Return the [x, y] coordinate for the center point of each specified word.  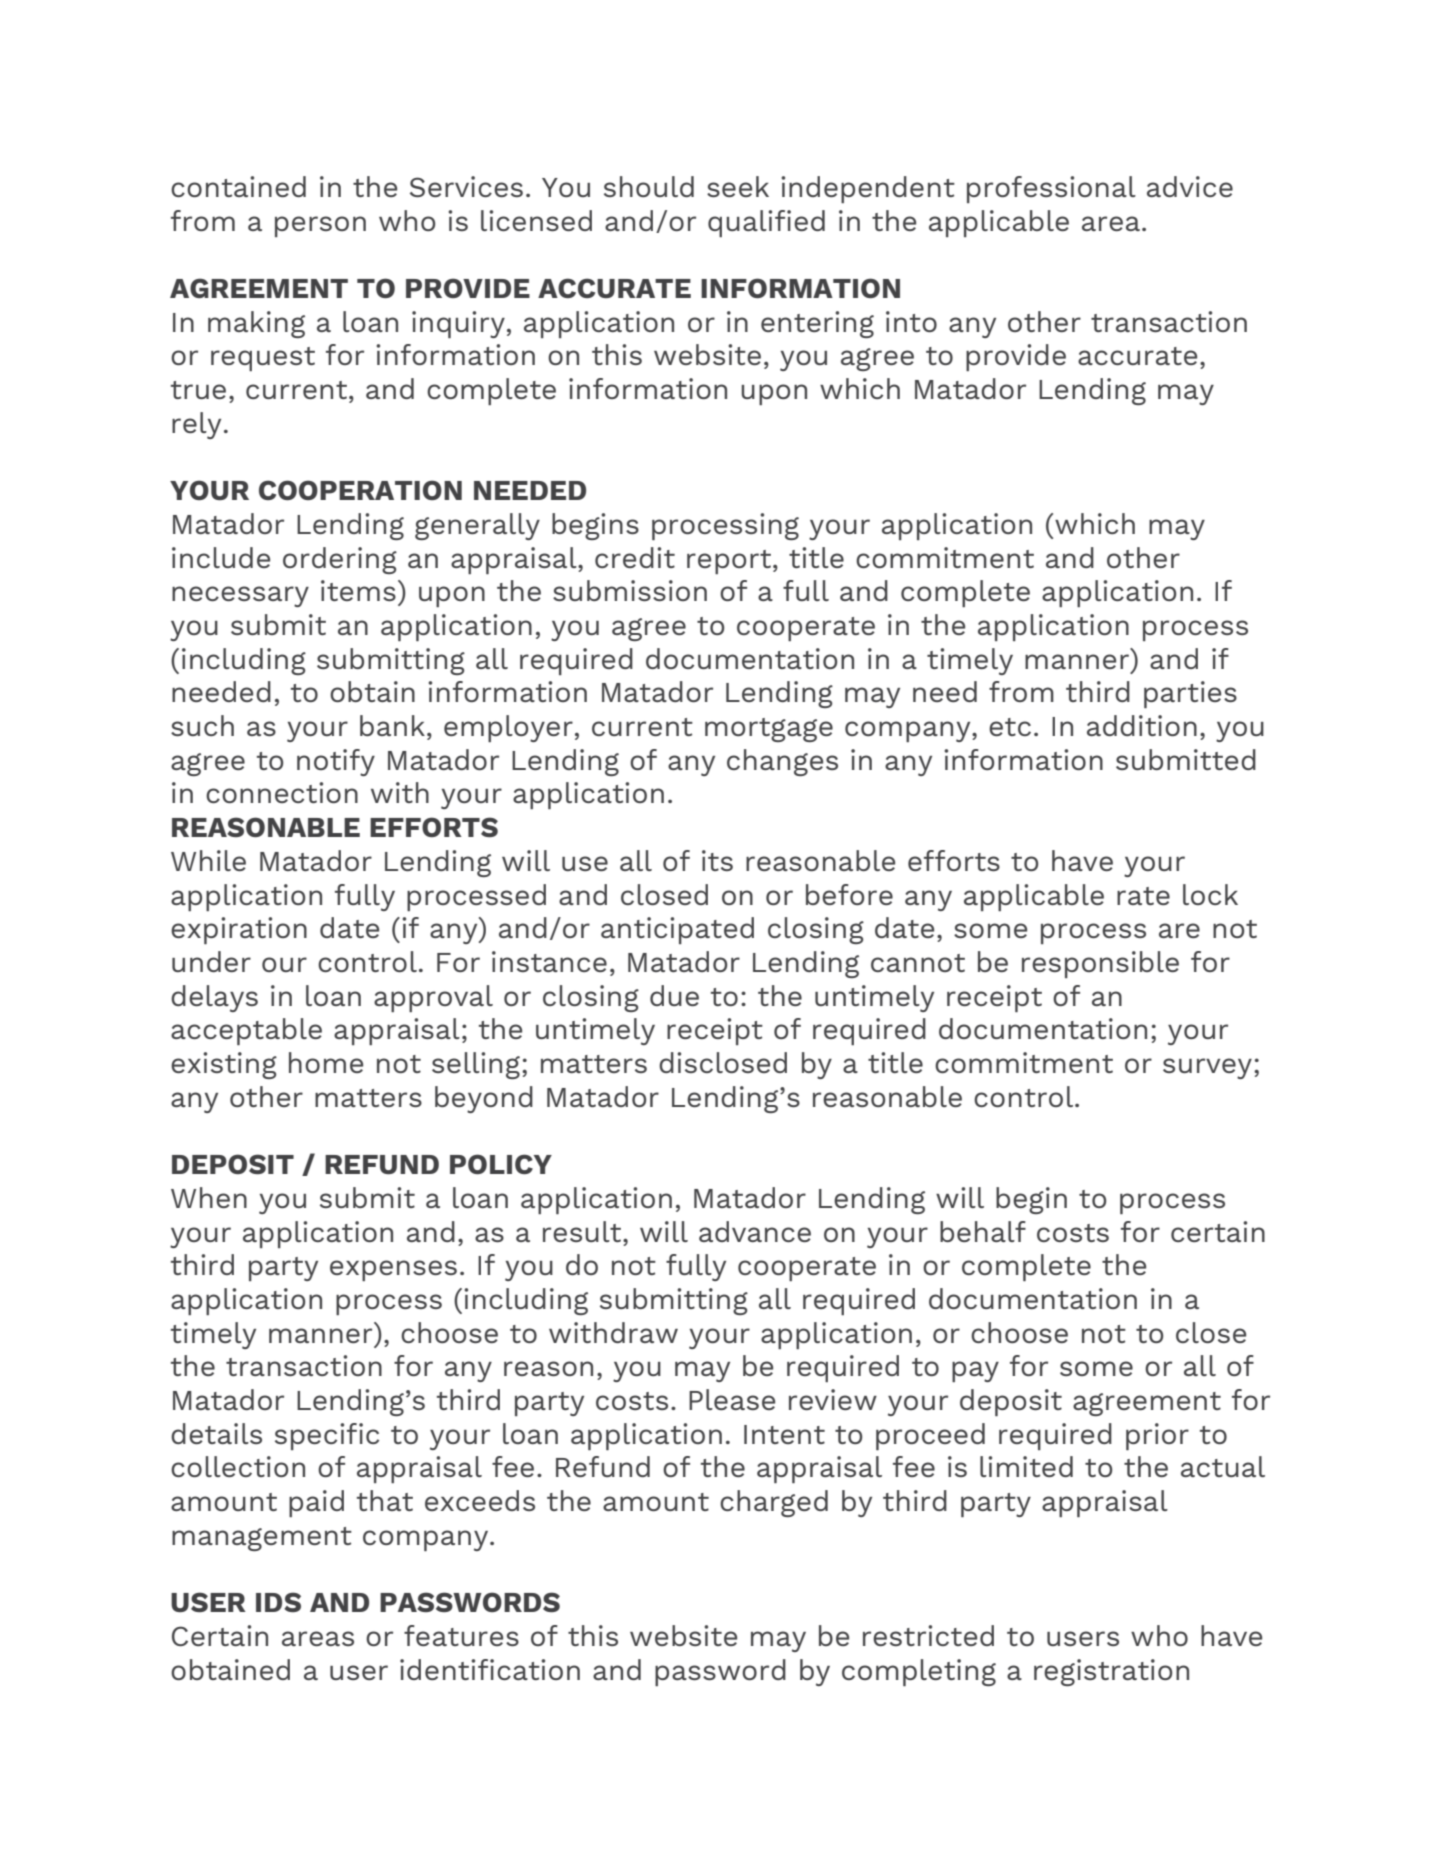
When [209, 1197]
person [320, 226]
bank [392, 725]
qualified [766, 223]
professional [1051, 189]
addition [1142, 725]
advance [755, 1231]
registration [1111, 1672]
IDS [278, 1602]
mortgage [769, 730]
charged [774, 1503]
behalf [983, 1231]
